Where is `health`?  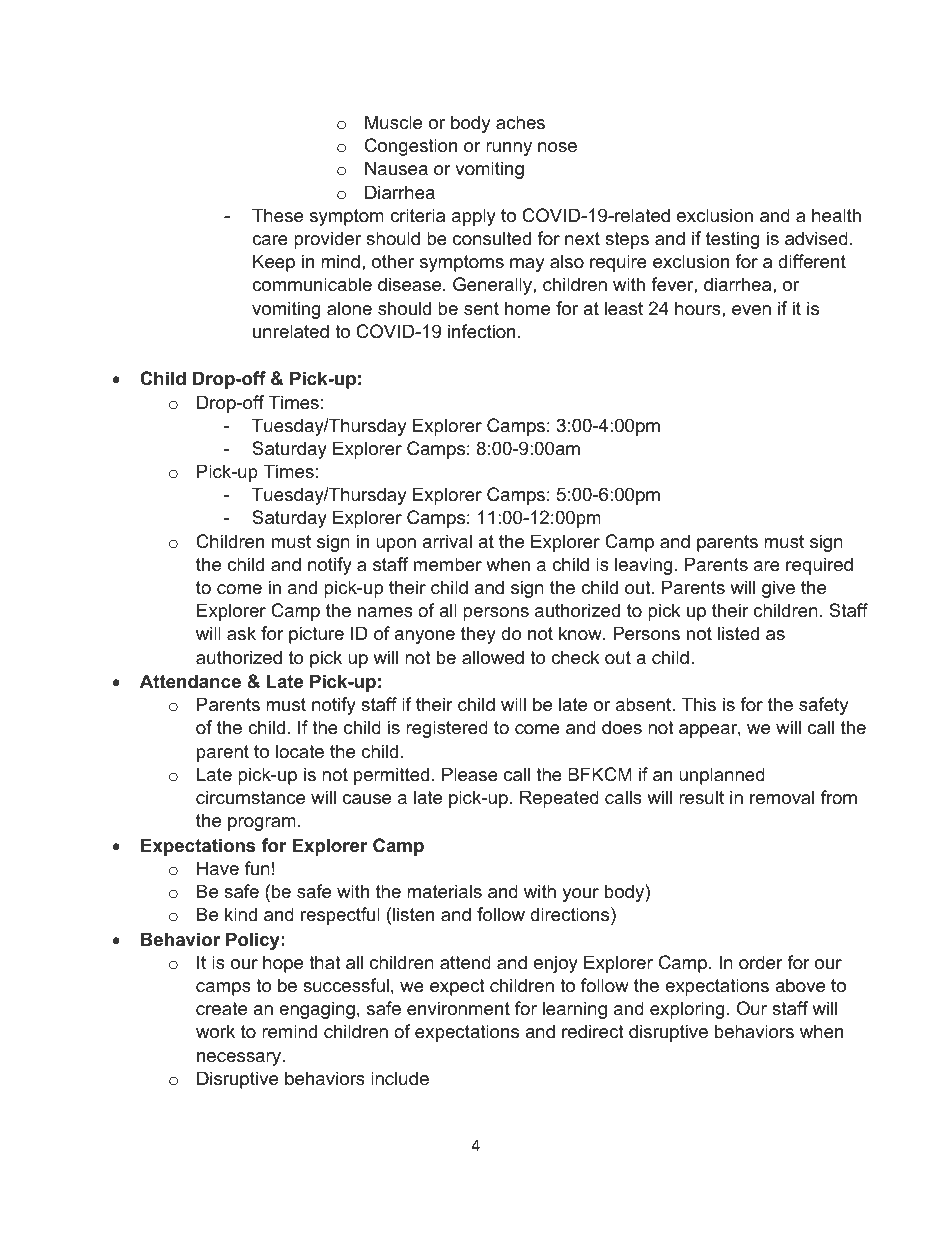
health is located at coordinates (836, 215).
